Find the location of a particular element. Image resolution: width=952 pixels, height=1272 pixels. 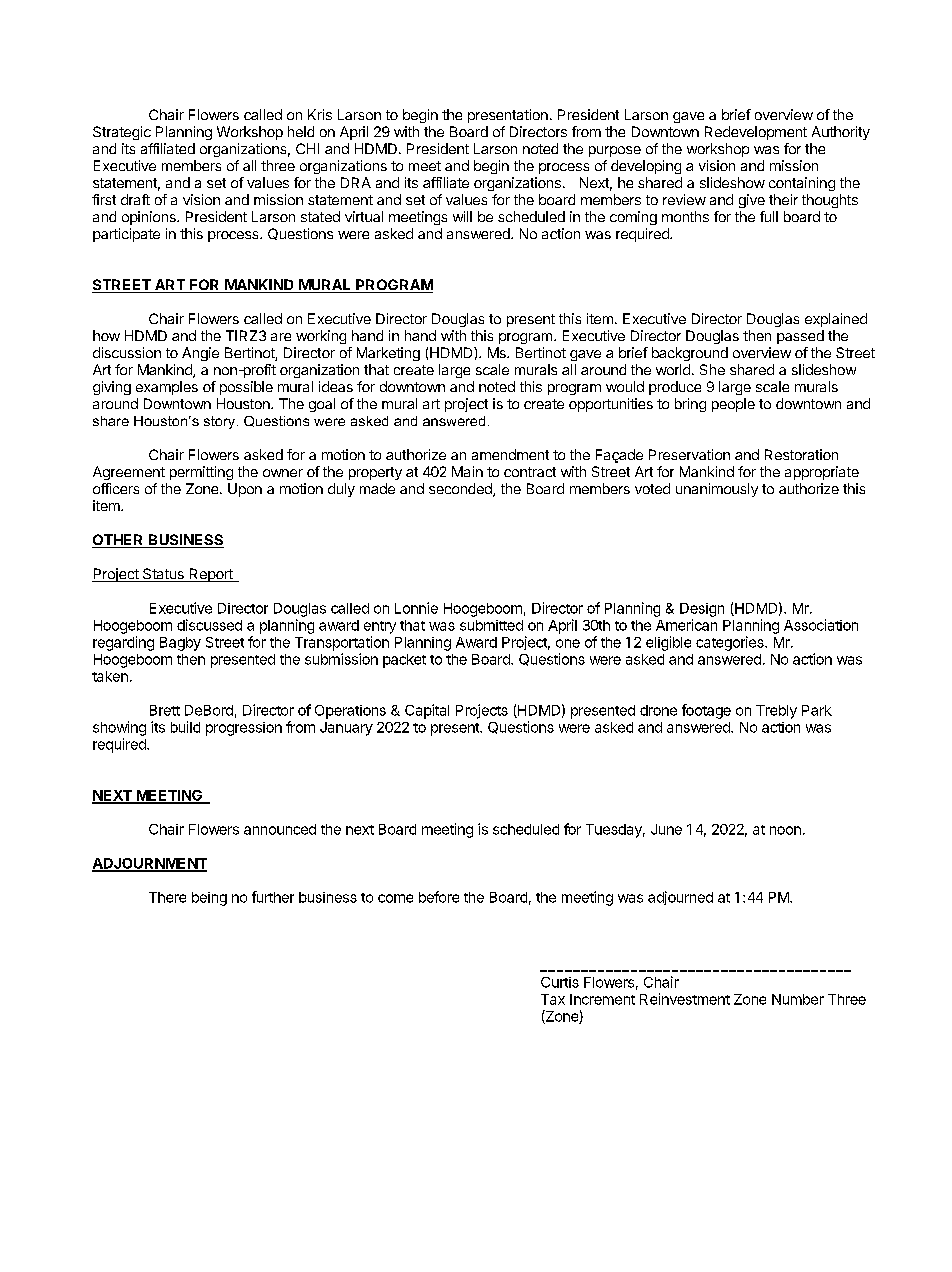

will is located at coordinates (462, 216).
